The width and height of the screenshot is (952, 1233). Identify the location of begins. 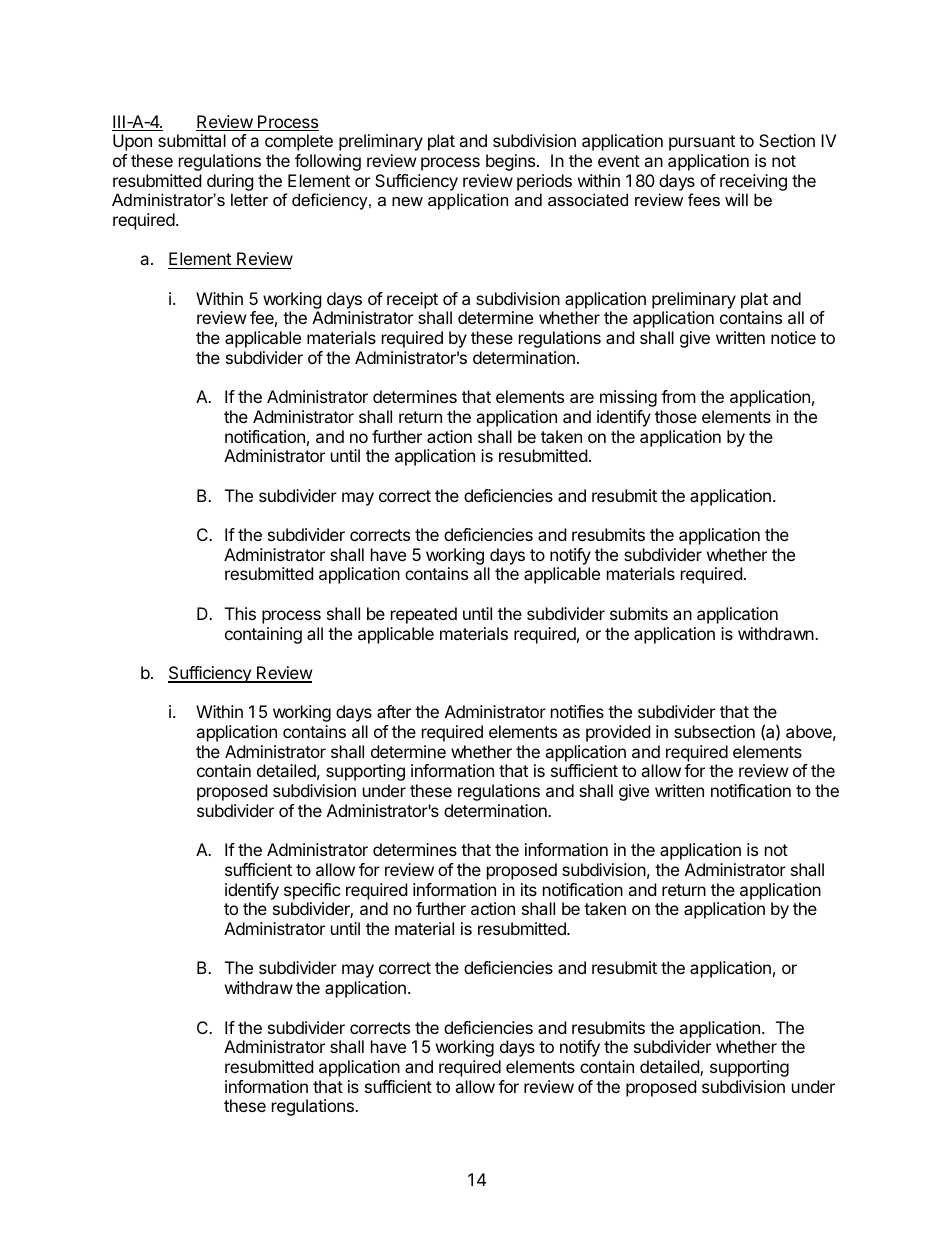
(512, 162).
